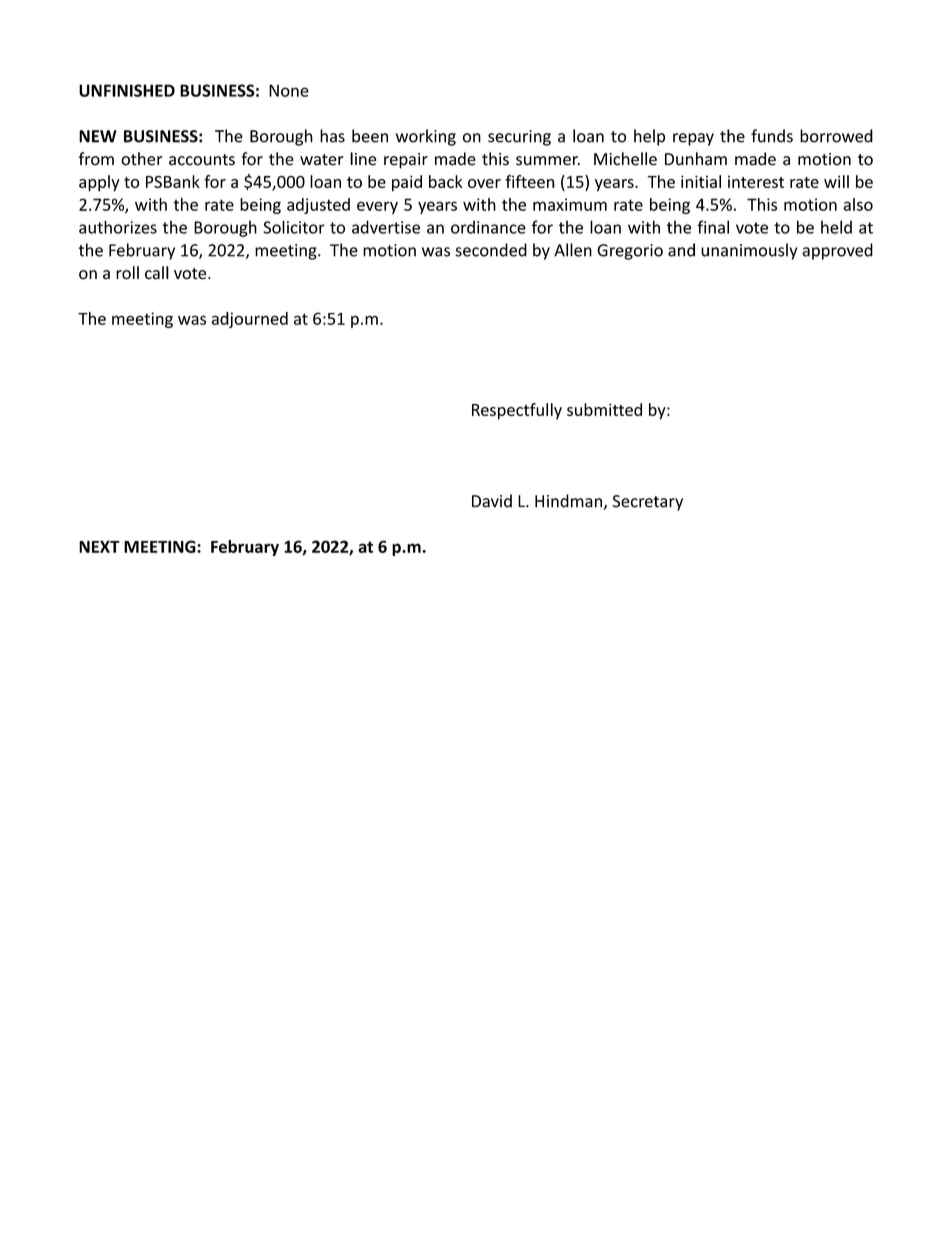  What do you see at coordinates (749, 251) in the screenshot?
I see `unanimously` at bounding box center [749, 251].
